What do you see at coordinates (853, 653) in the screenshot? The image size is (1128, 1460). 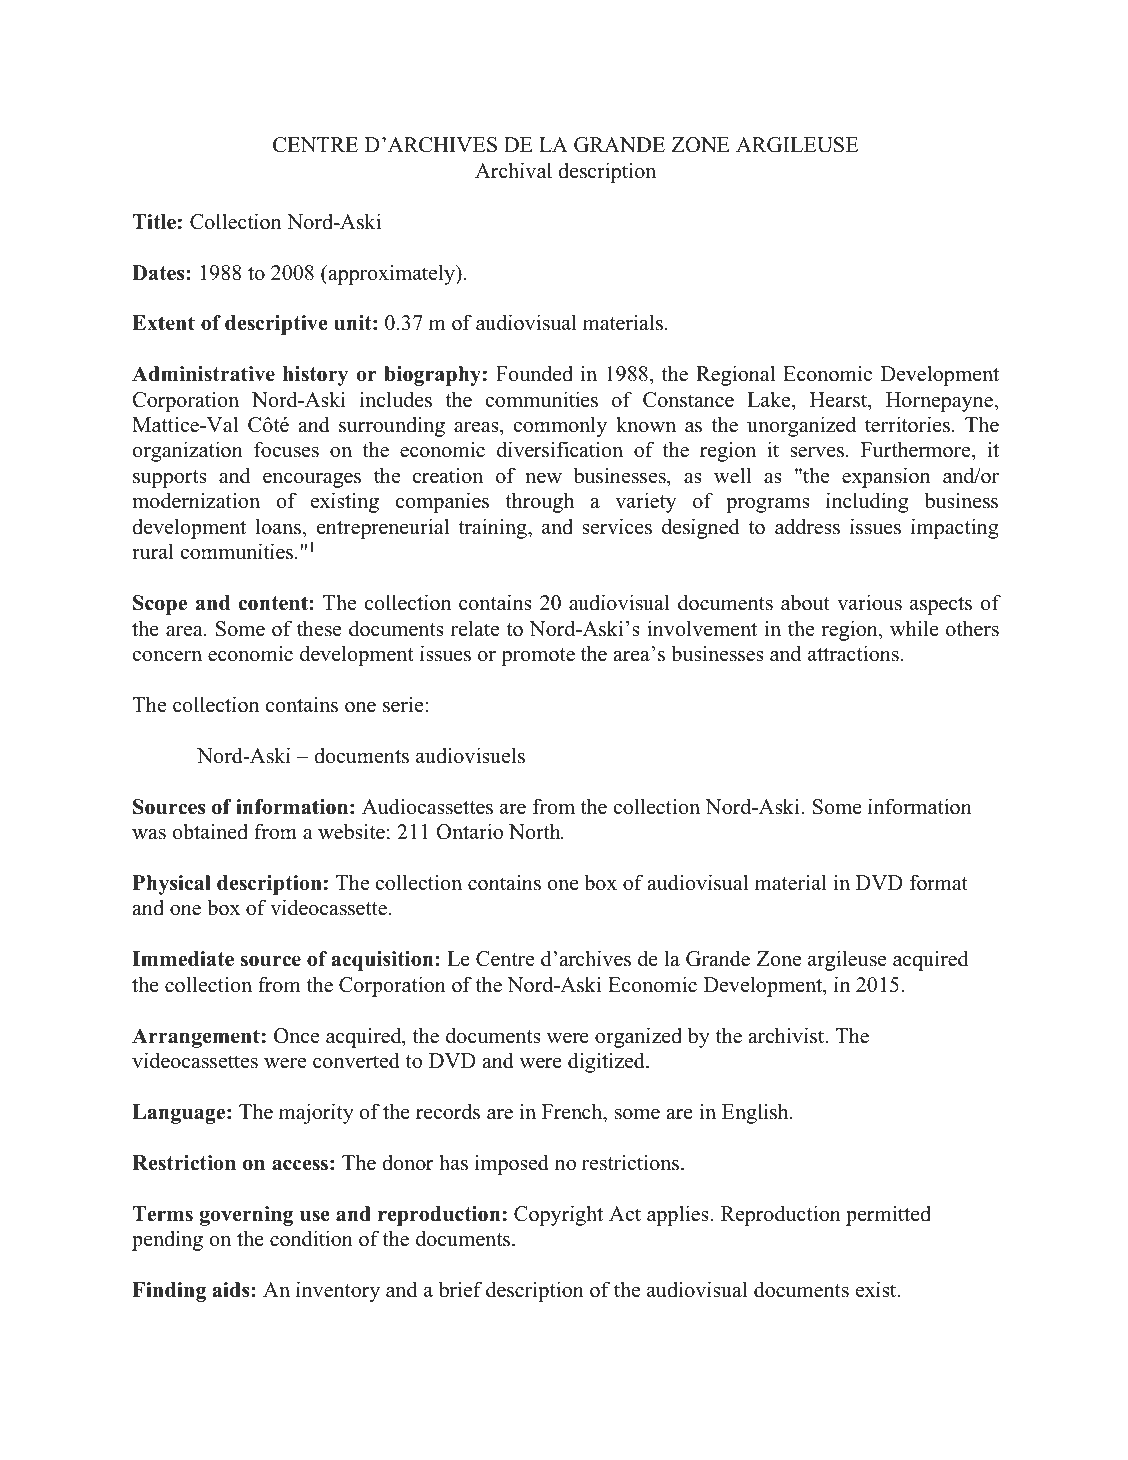 I see `attractions` at bounding box center [853, 653].
